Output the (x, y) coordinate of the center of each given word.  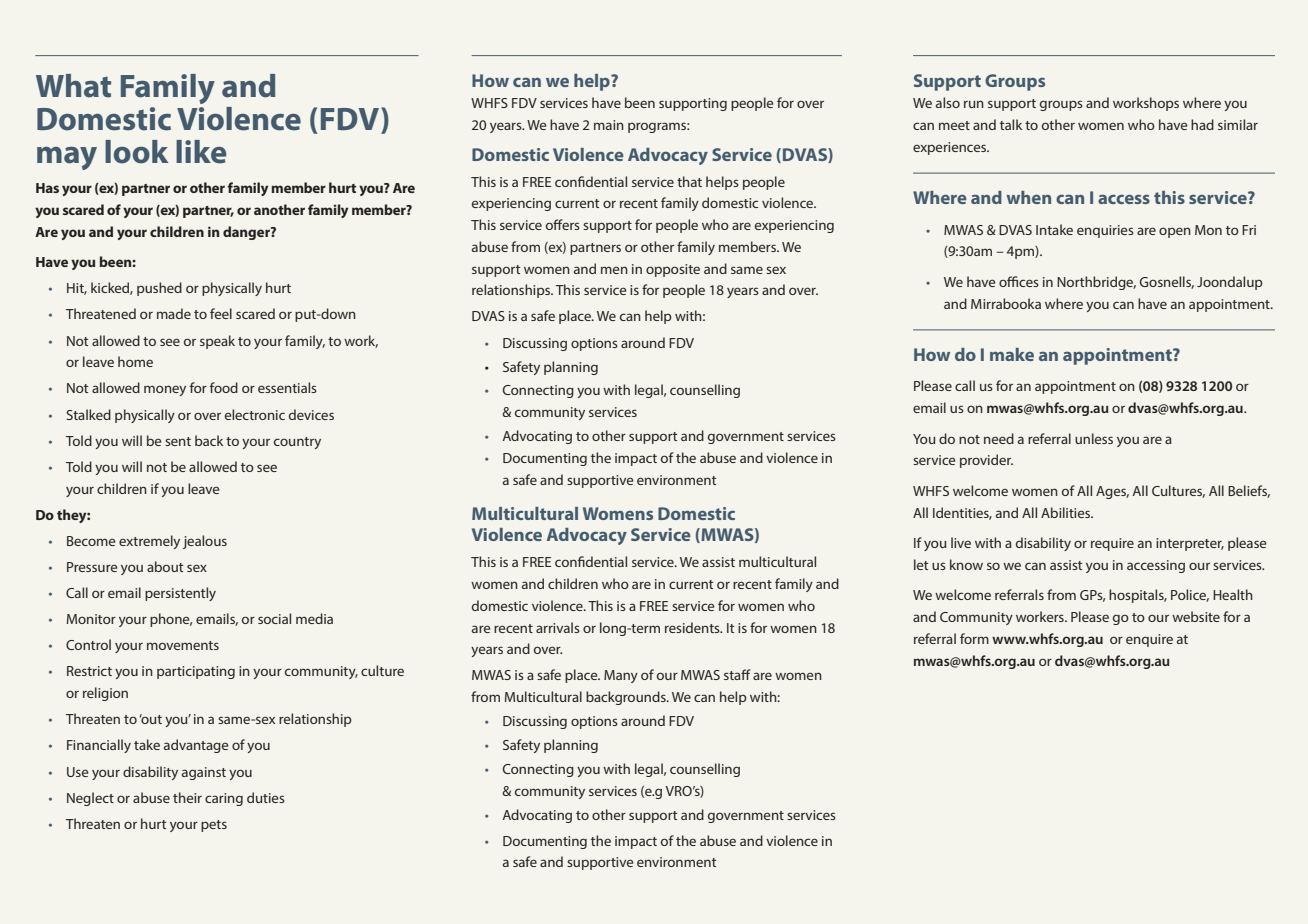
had (1202, 124)
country (297, 443)
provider (986, 461)
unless (1094, 438)
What (73, 86)
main (609, 125)
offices (1019, 281)
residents (693, 627)
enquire (1149, 640)
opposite (673, 270)
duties (266, 797)
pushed (159, 289)
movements (183, 645)
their (187, 797)
